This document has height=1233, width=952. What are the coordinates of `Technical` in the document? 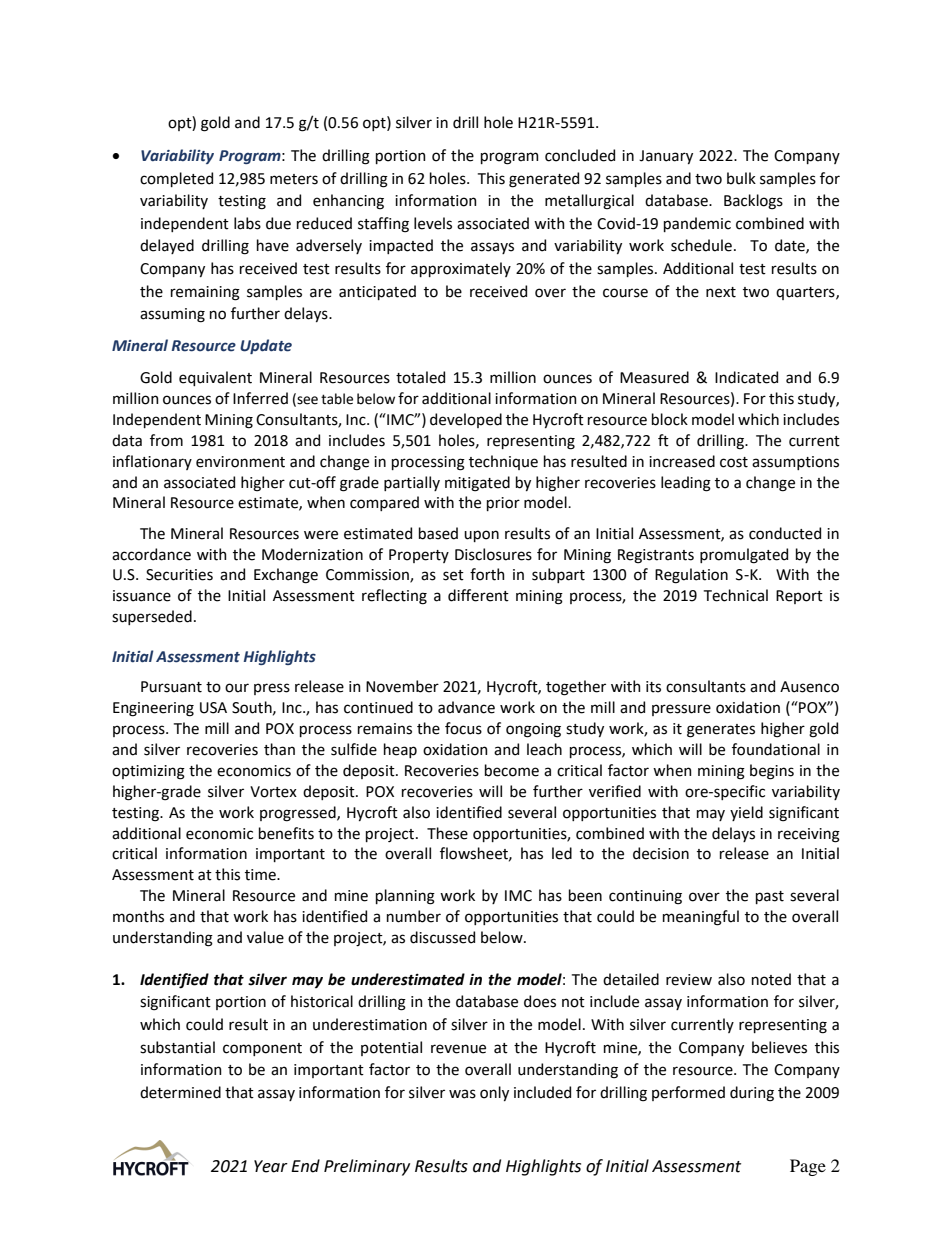 It's located at (736, 595).
